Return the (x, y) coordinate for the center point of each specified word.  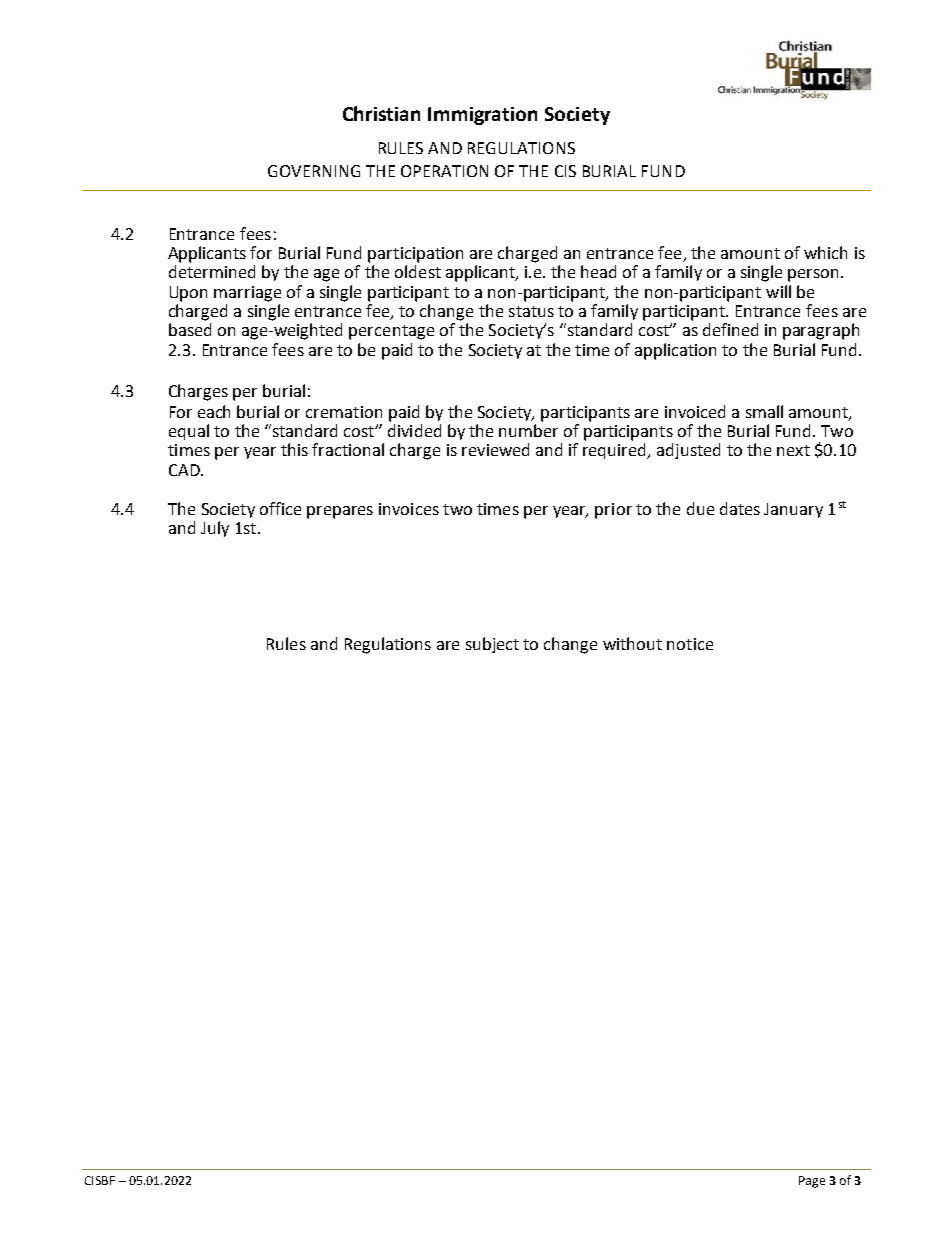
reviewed (495, 449)
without (632, 643)
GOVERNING (314, 171)
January (793, 510)
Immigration (482, 116)
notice (690, 644)
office (280, 508)
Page (812, 1182)
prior (613, 511)
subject (492, 645)
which (825, 252)
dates (740, 508)
